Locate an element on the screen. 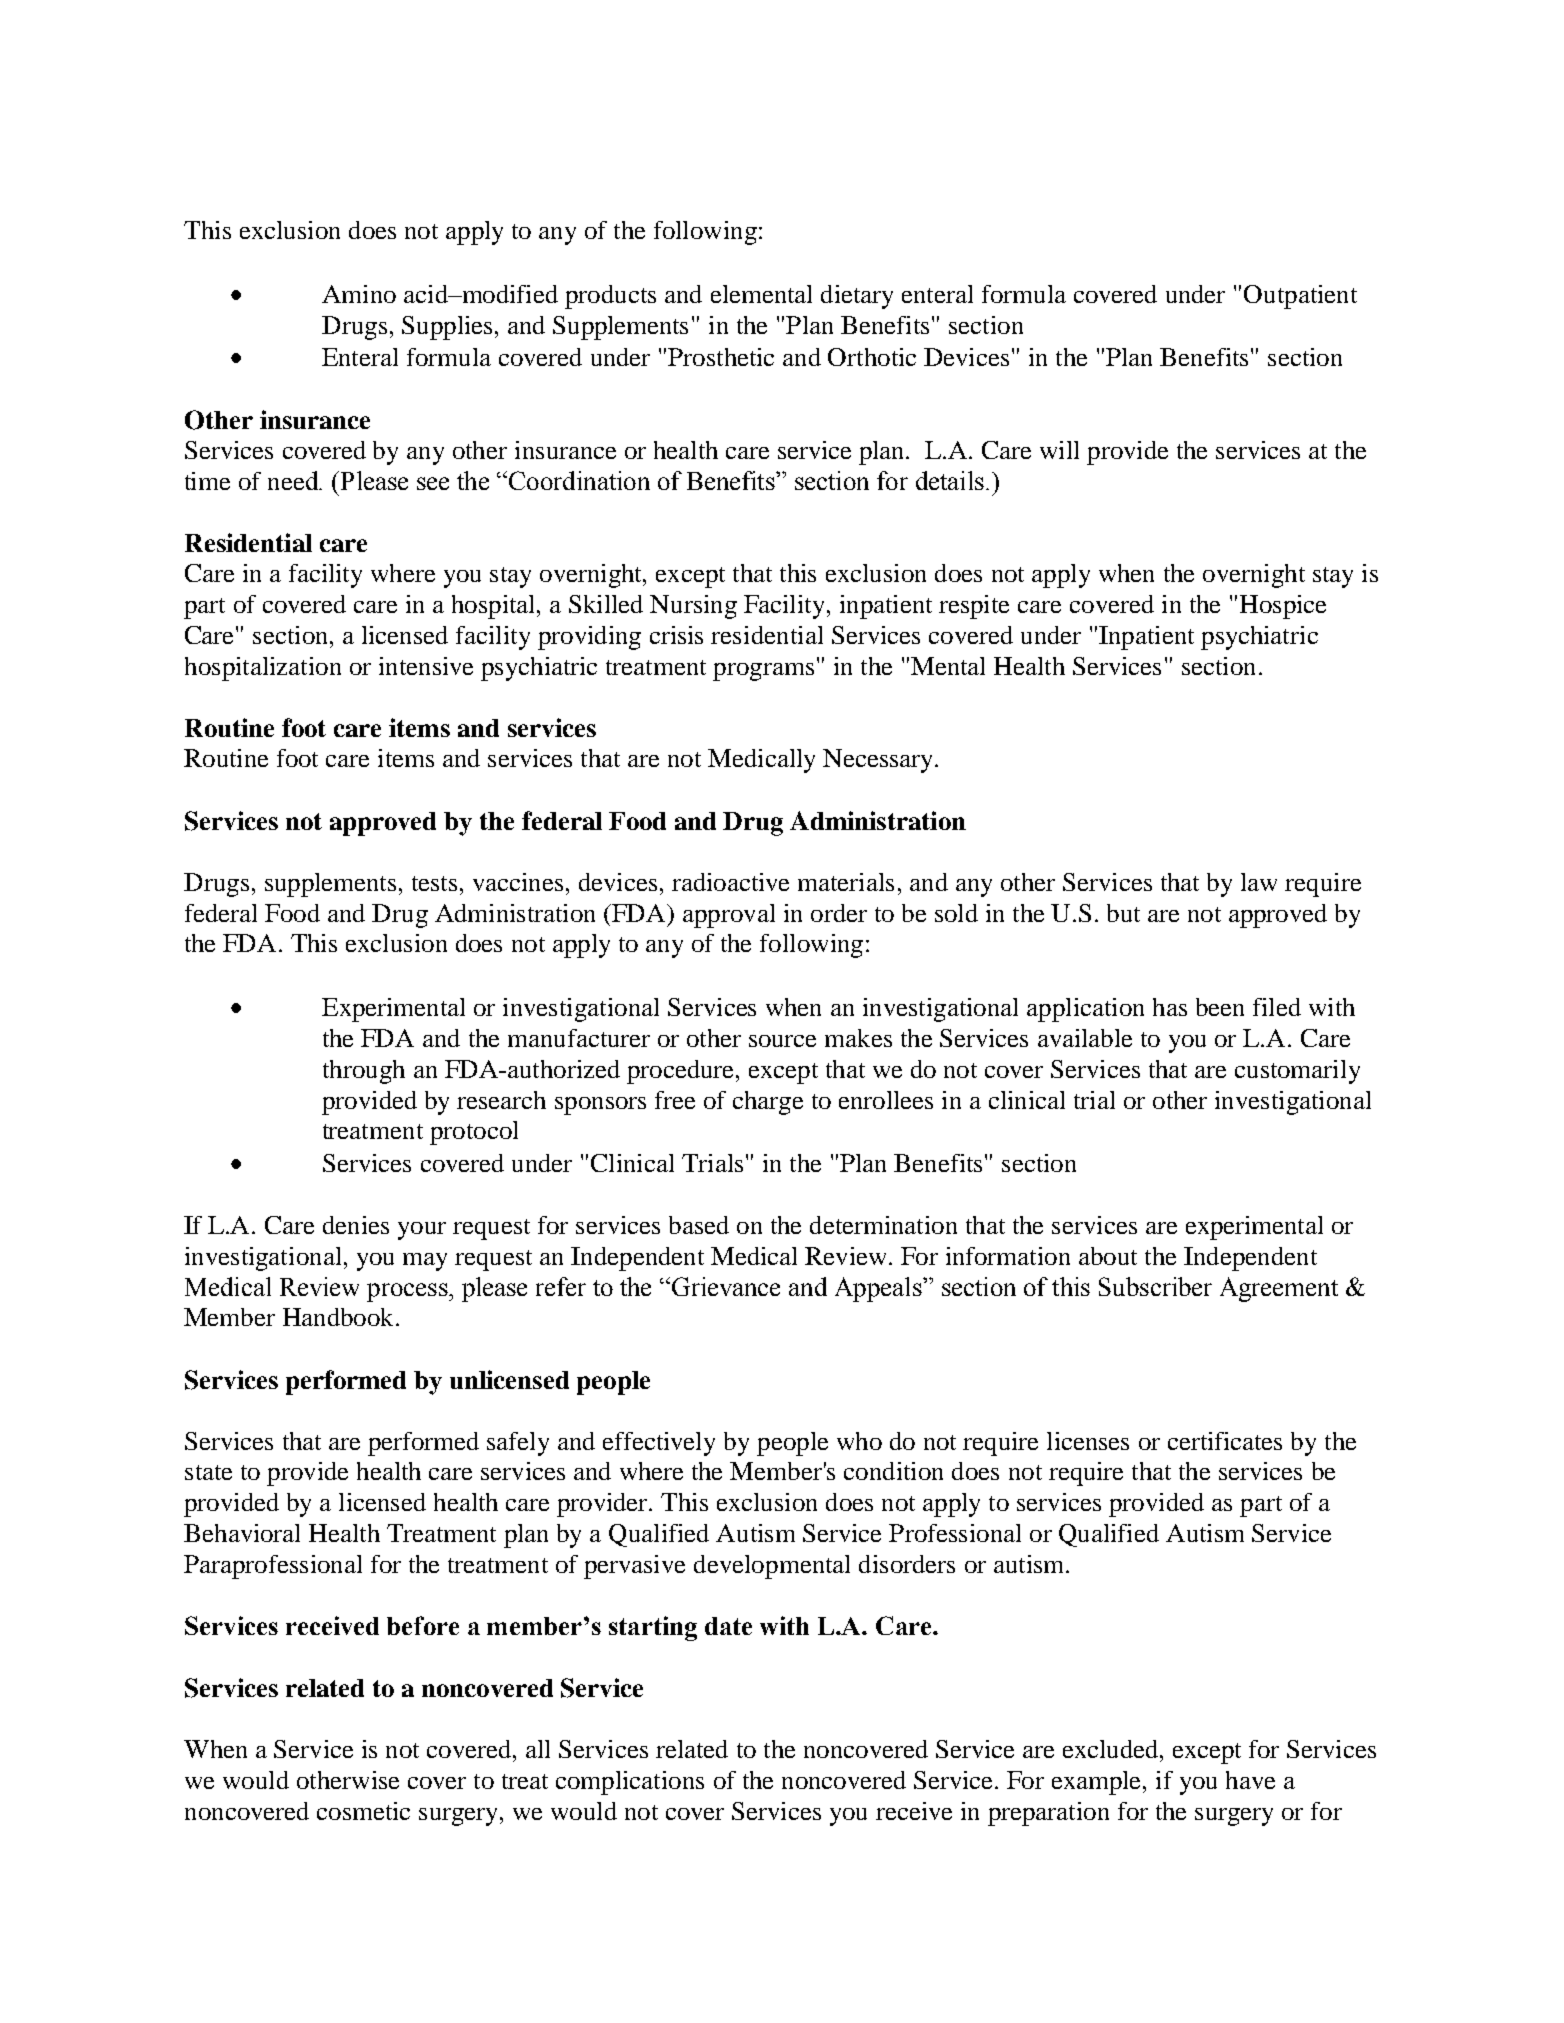  Prosthetic is located at coordinates (721, 357).
